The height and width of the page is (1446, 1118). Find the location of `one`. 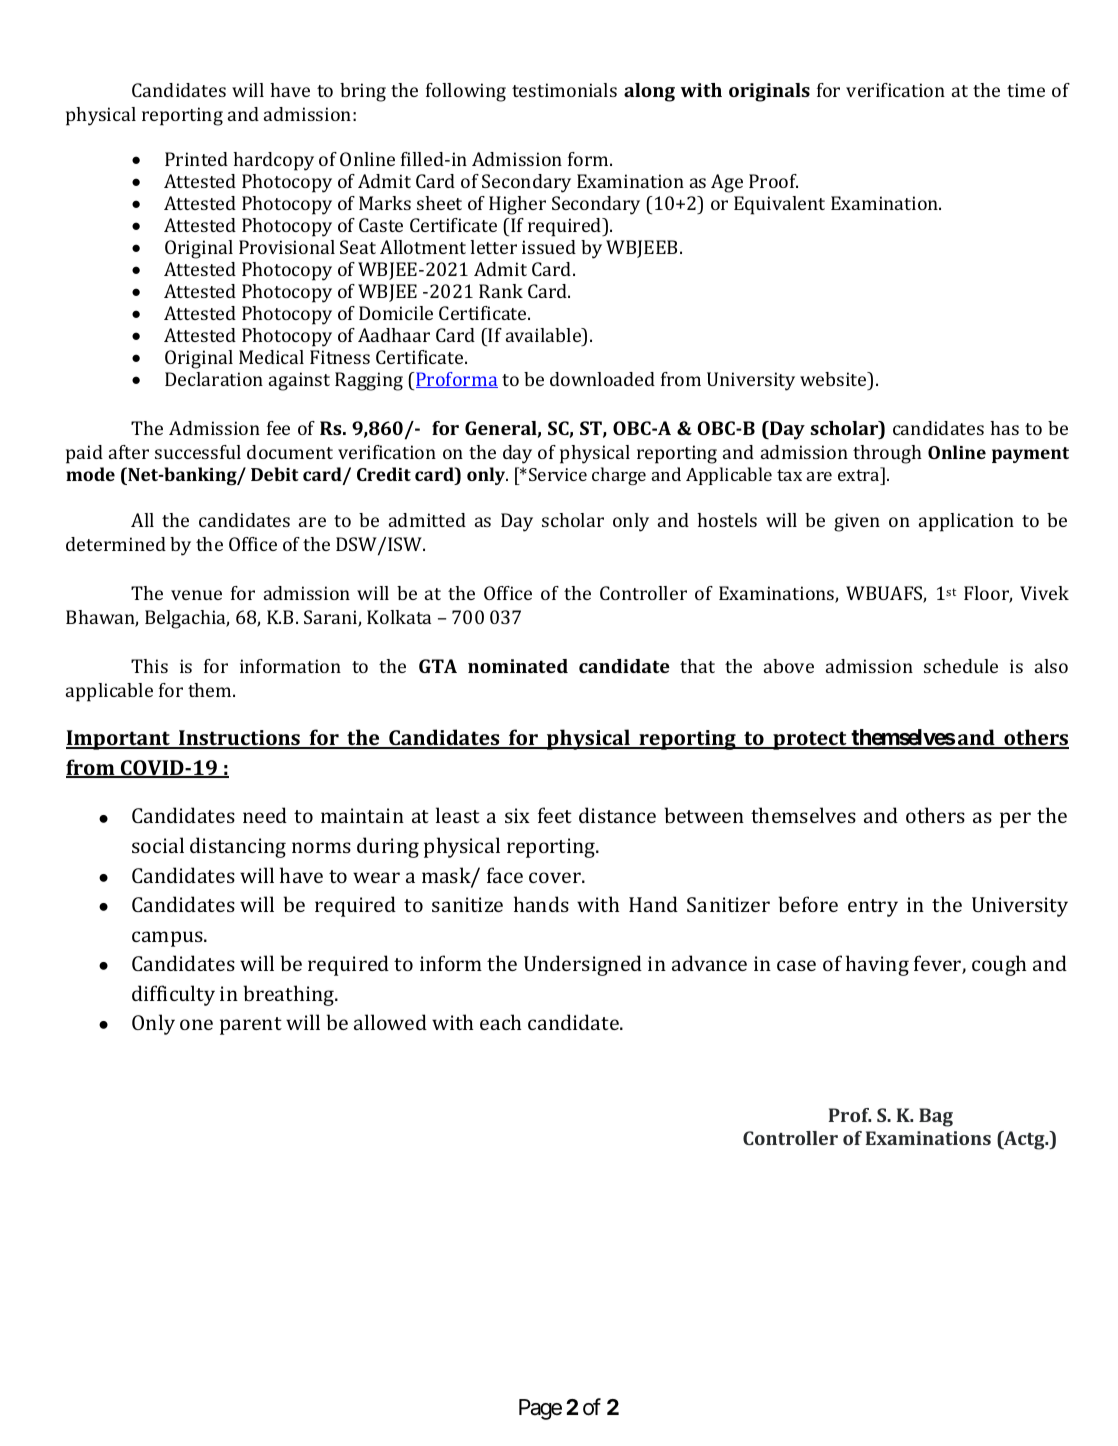

one is located at coordinates (196, 1024).
